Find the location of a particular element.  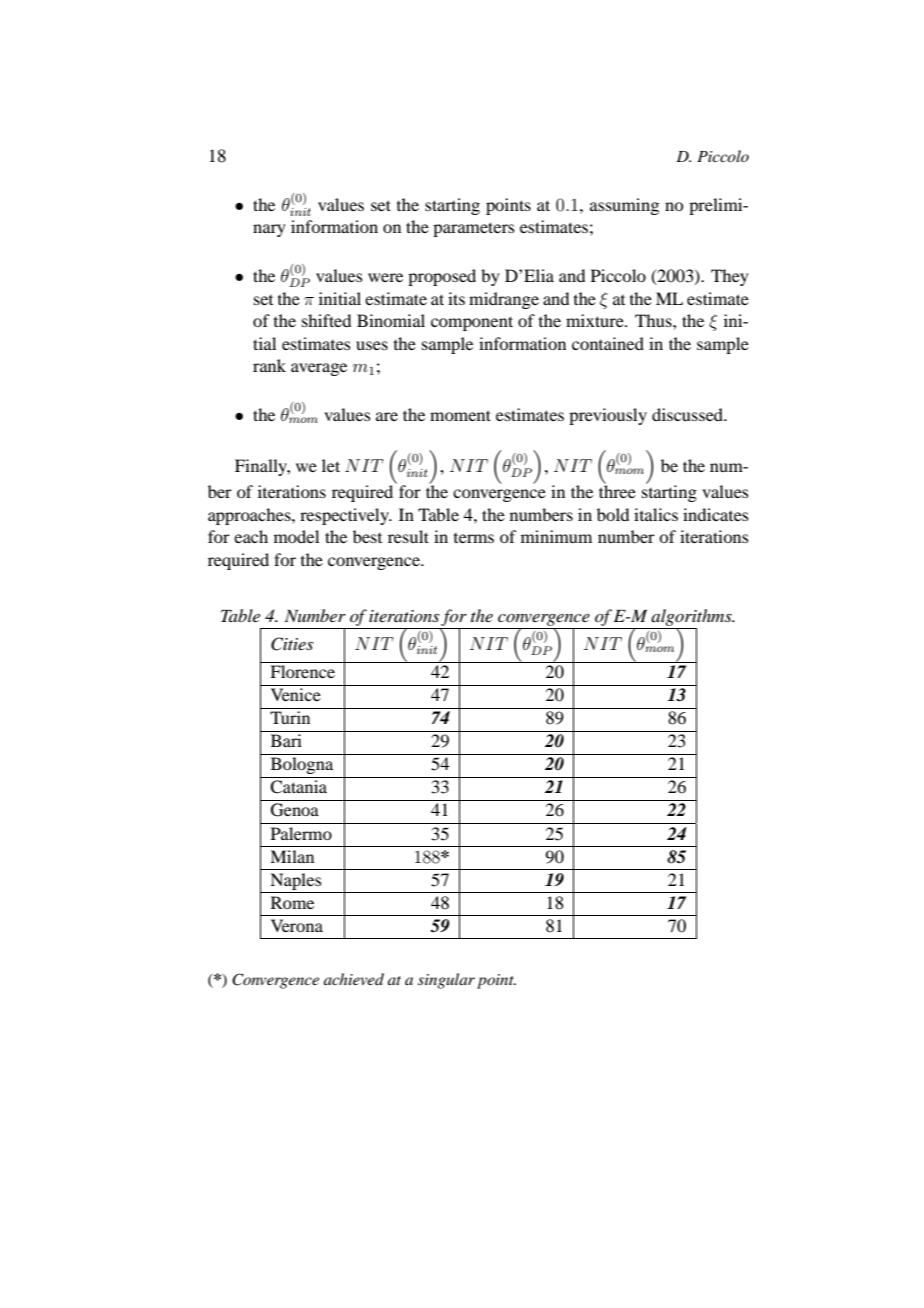

assuming is located at coordinates (624, 206).
